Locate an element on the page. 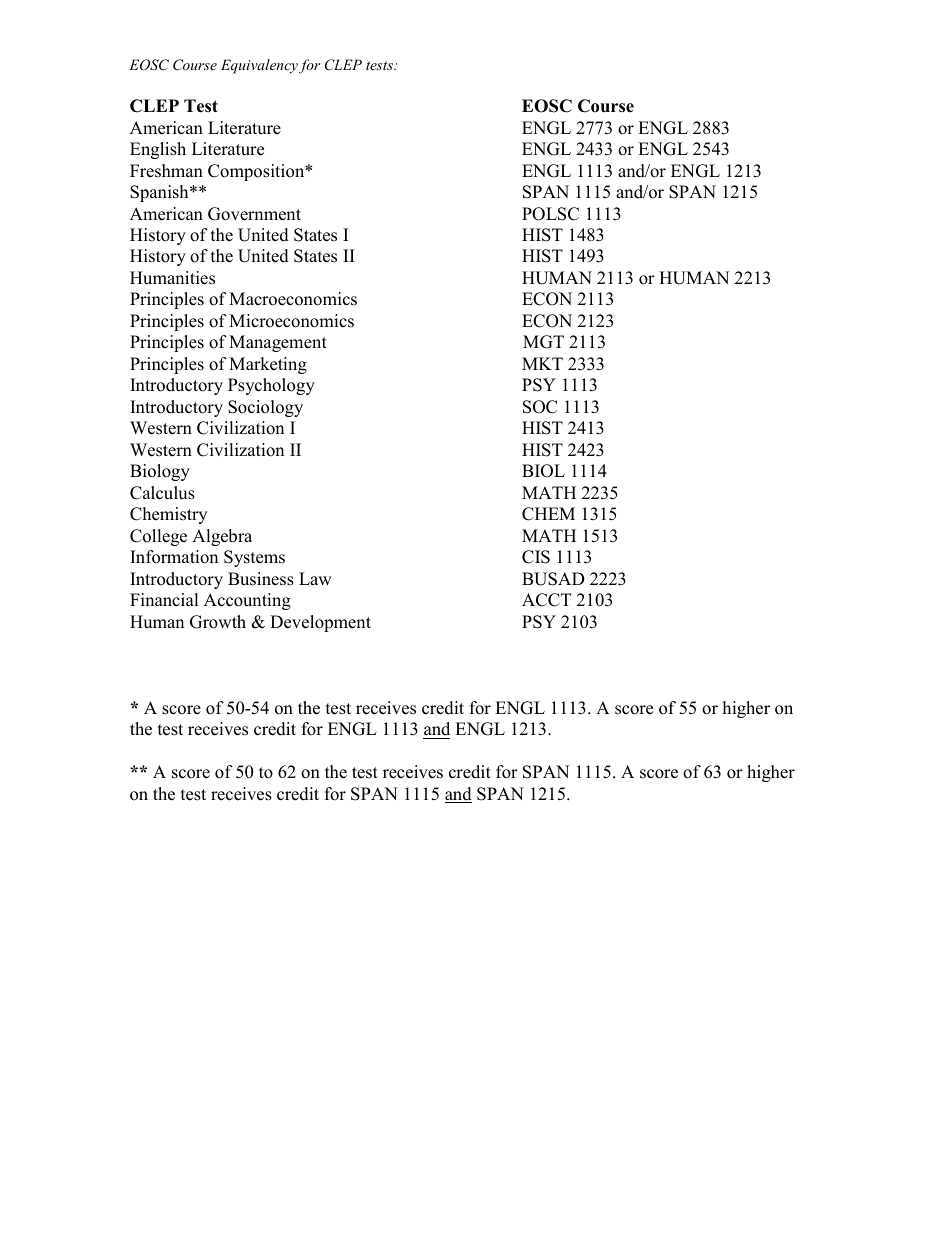  Calculus is located at coordinates (162, 493).
